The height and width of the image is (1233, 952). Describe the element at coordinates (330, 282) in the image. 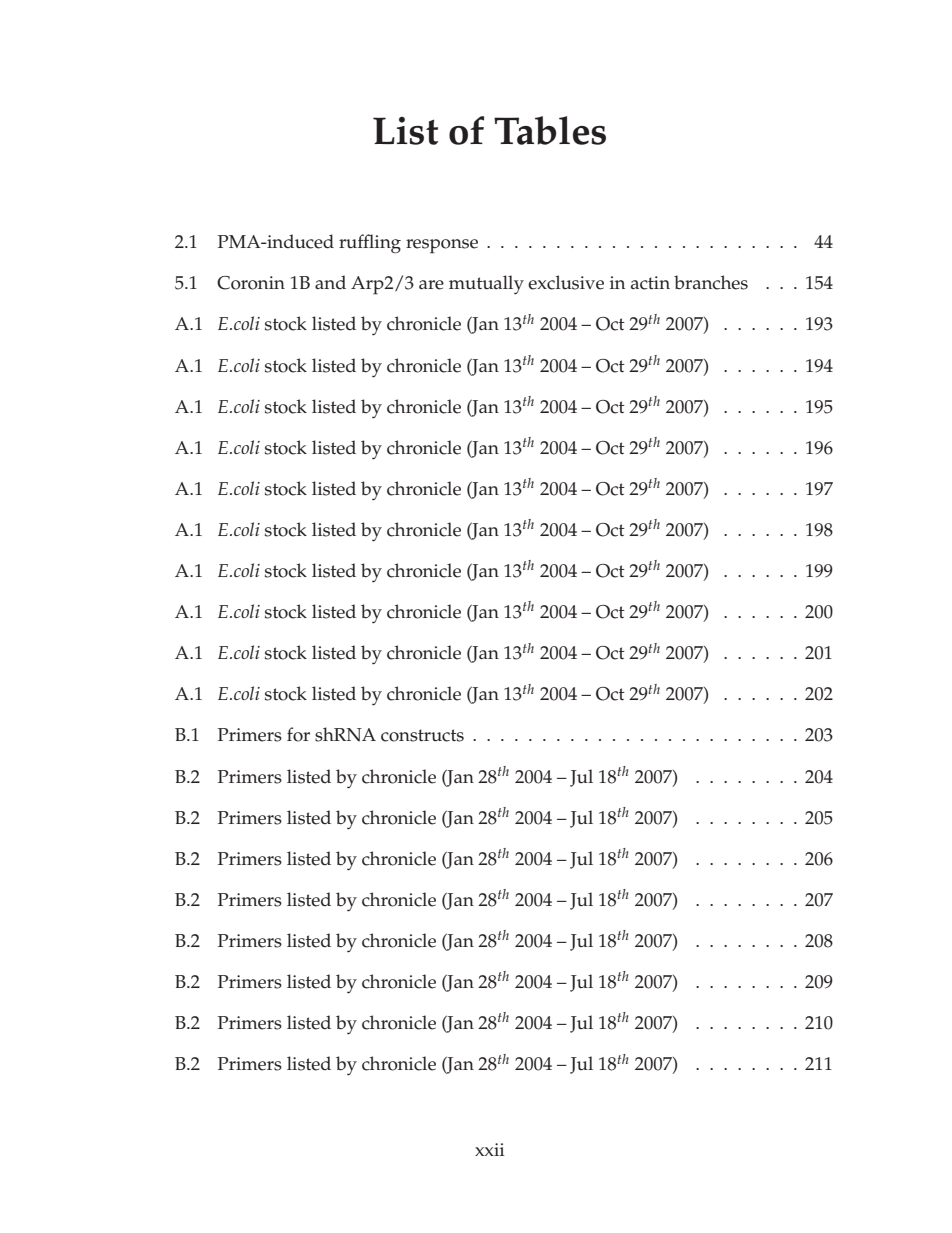

I see `and` at that location.
